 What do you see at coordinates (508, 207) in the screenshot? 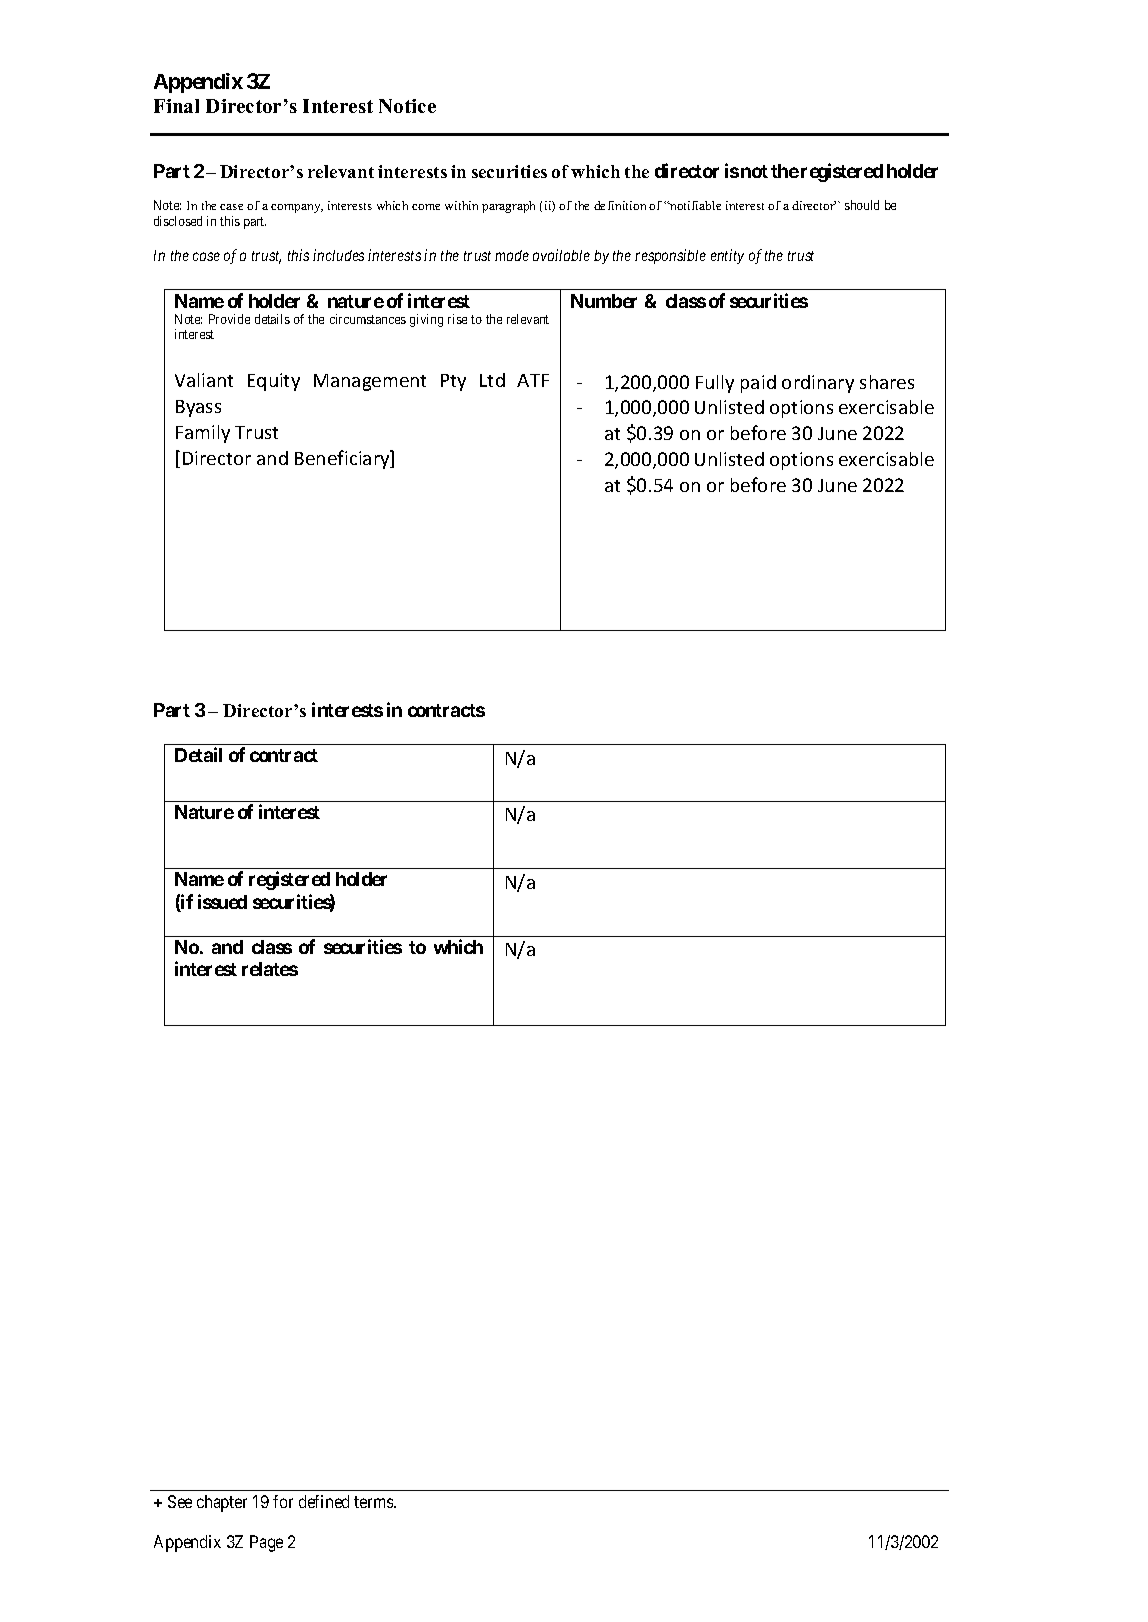
I see `paragraph` at bounding box center [508, 207].
